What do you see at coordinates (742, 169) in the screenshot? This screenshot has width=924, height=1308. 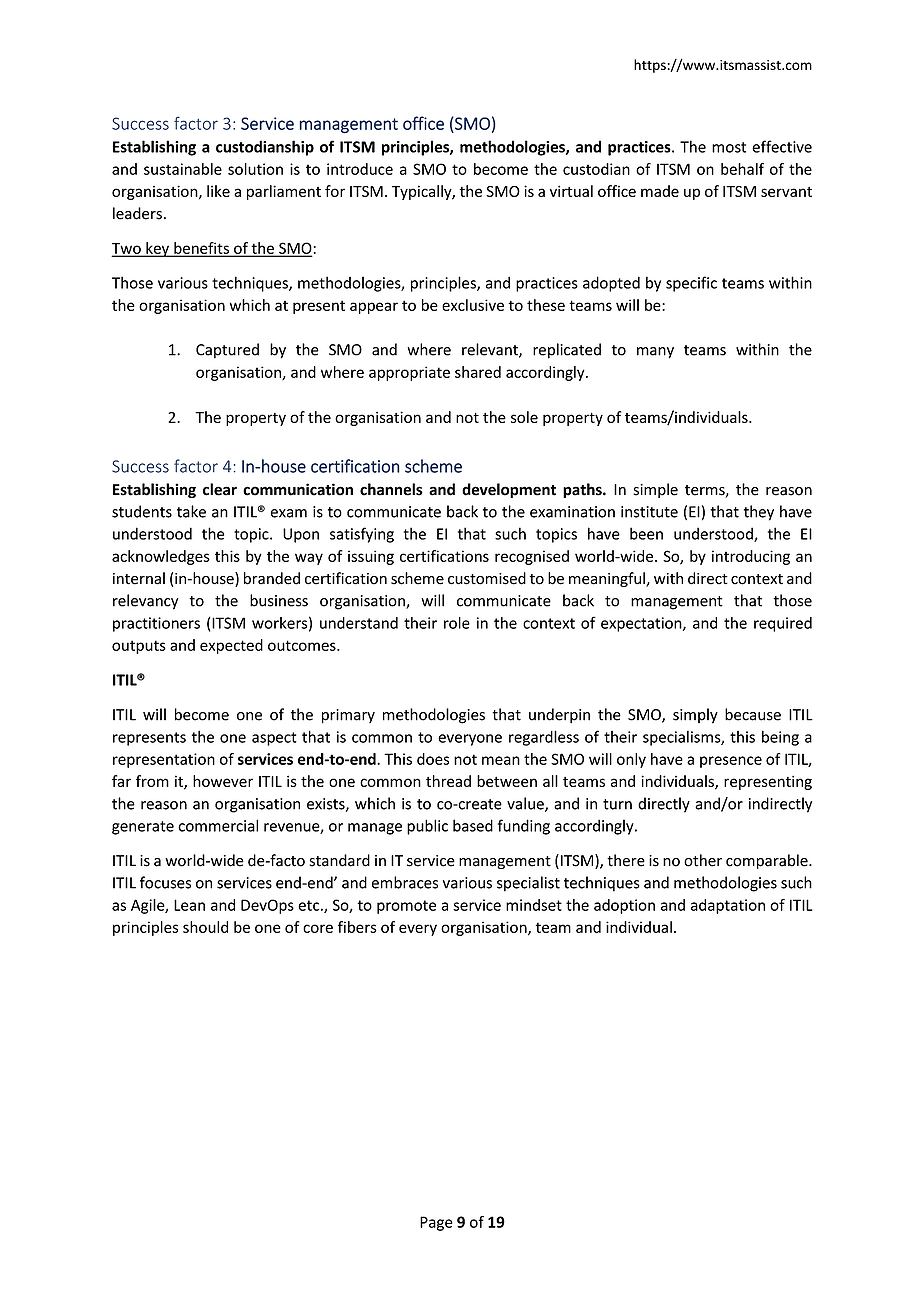 I see `behalf` at bounding box center [742, 169].
